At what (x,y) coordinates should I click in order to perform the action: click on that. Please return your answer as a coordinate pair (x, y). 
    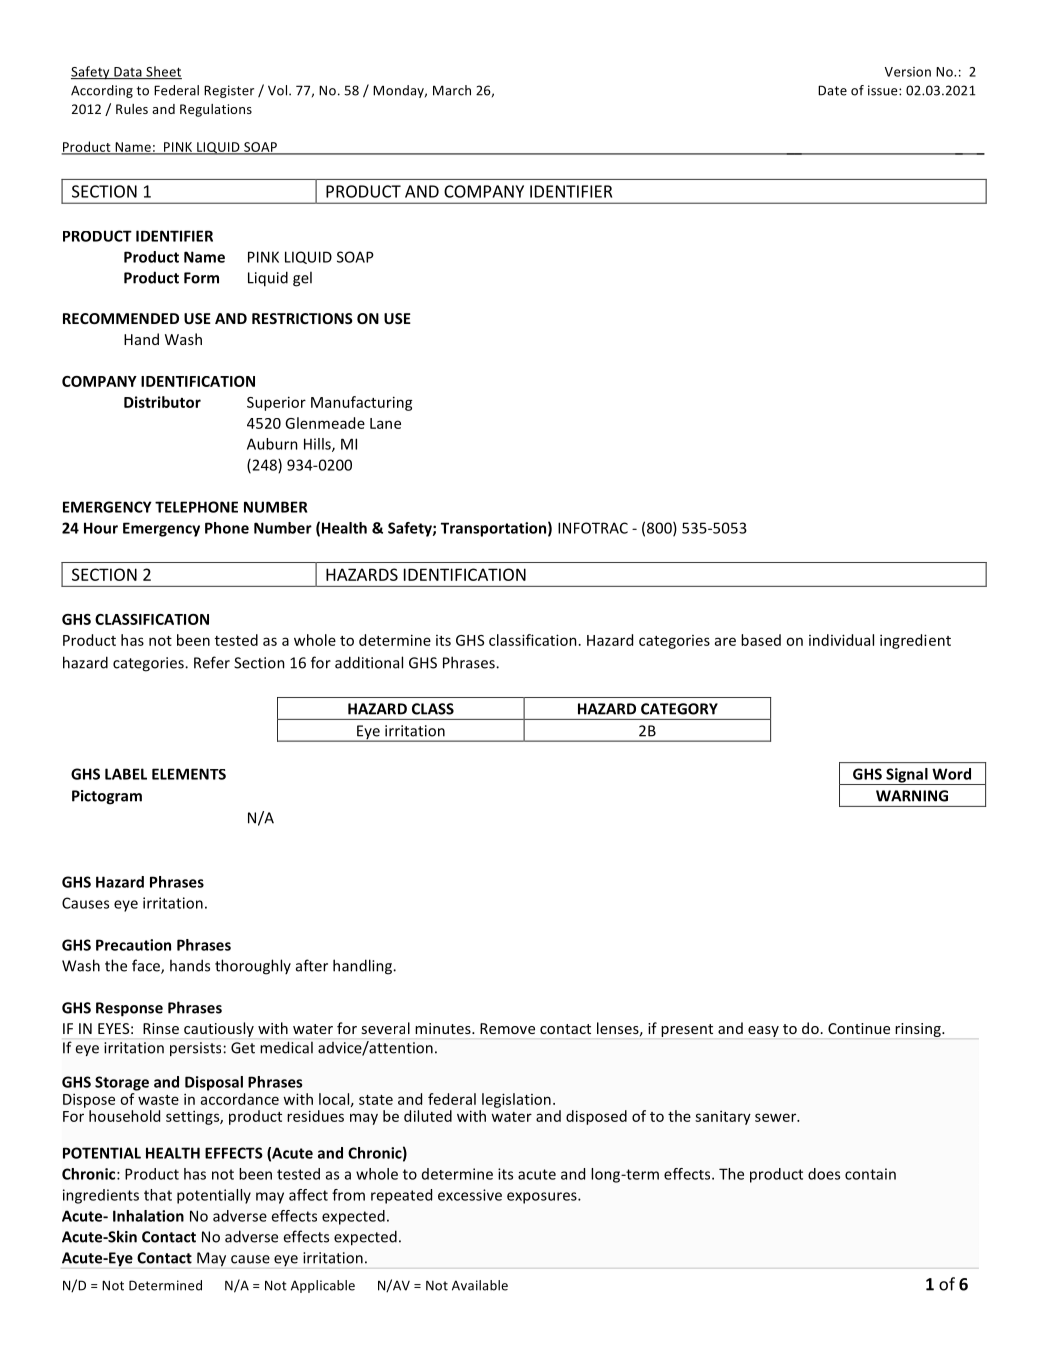
    Looking at the image, I should click on (158, 1195).
